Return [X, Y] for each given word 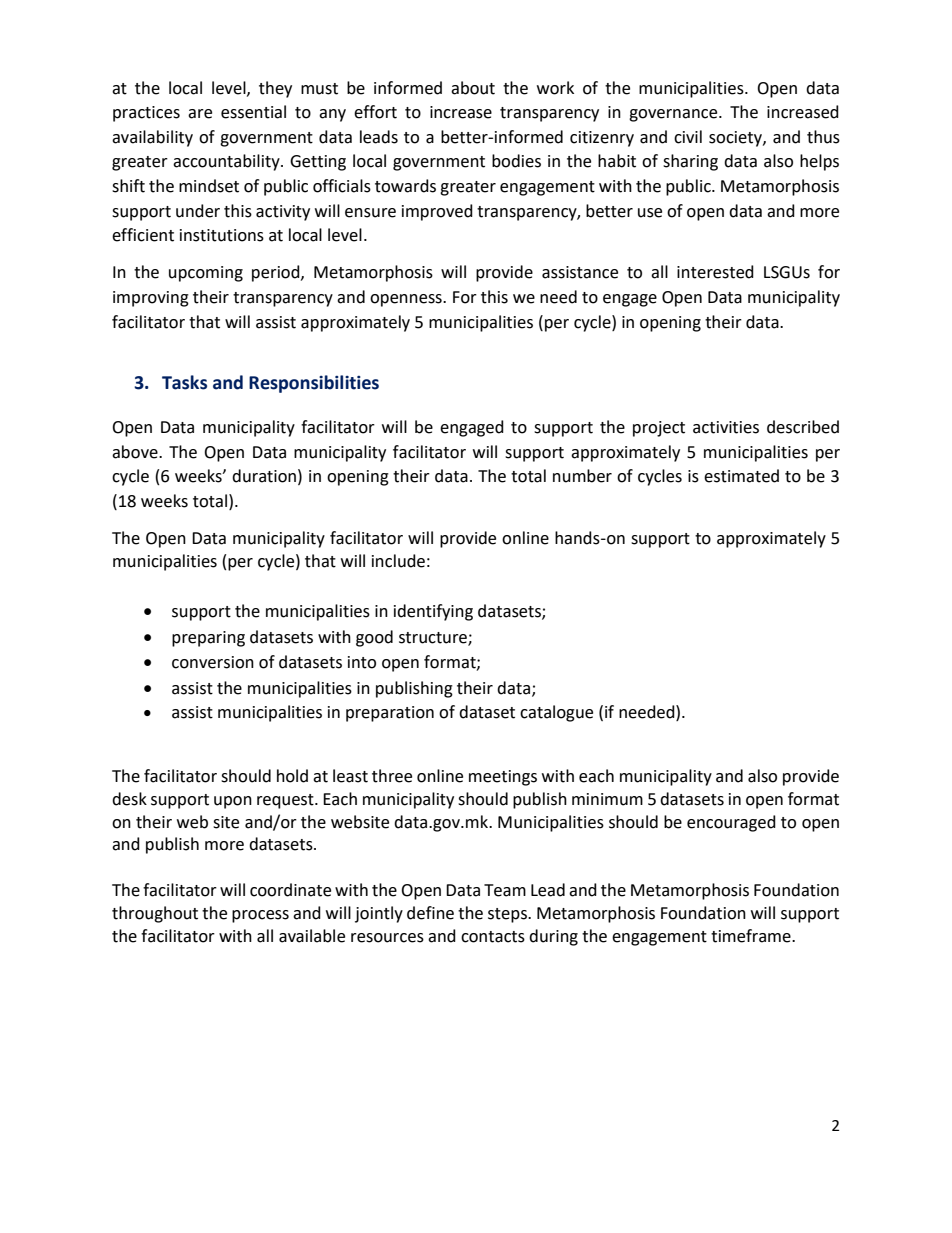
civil [688, 137]
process [260, 916]
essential [253, 112]
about [473, 88]
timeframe [752, 936]
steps [508, 915]
